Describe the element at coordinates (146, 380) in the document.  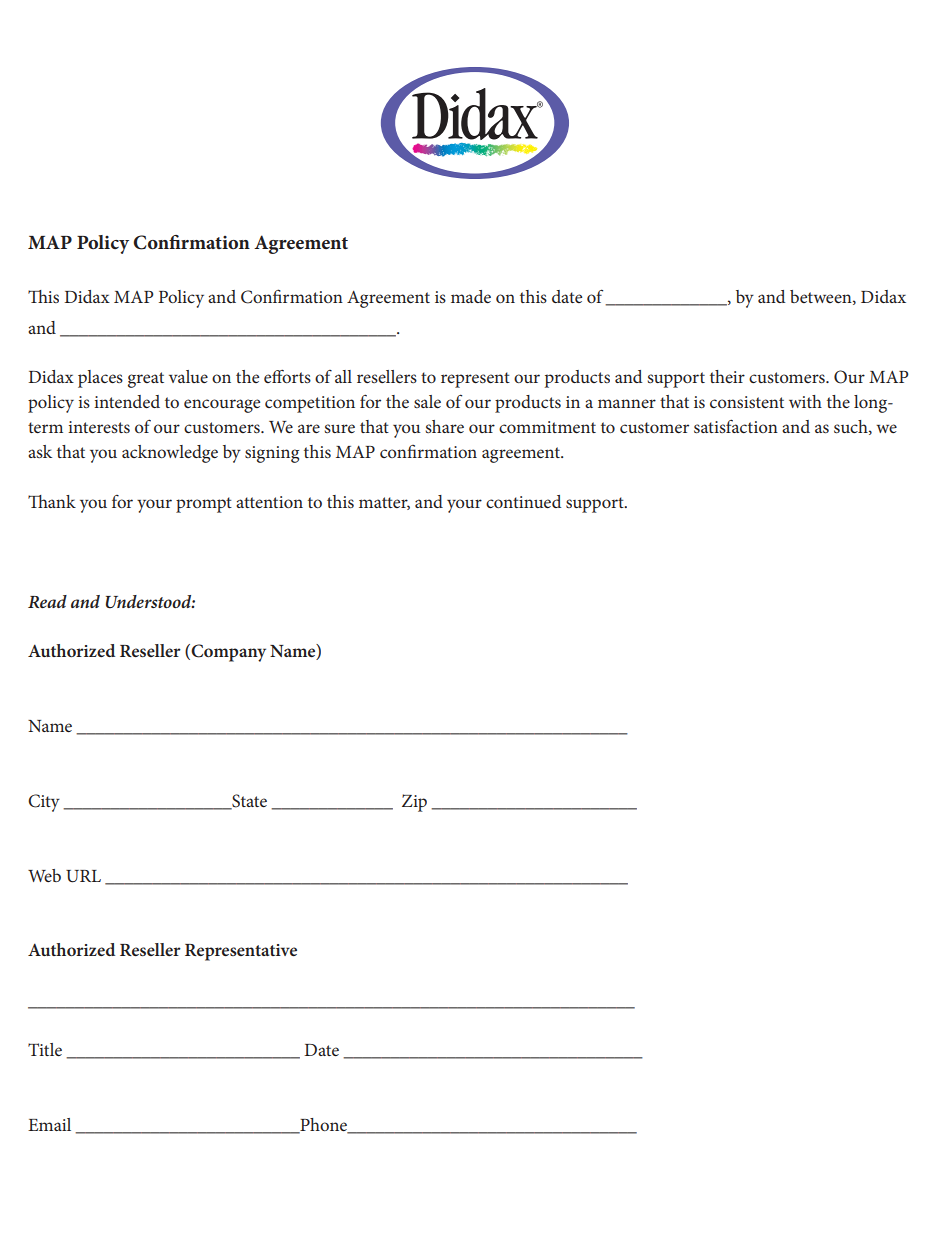
I see `great` at that location.
